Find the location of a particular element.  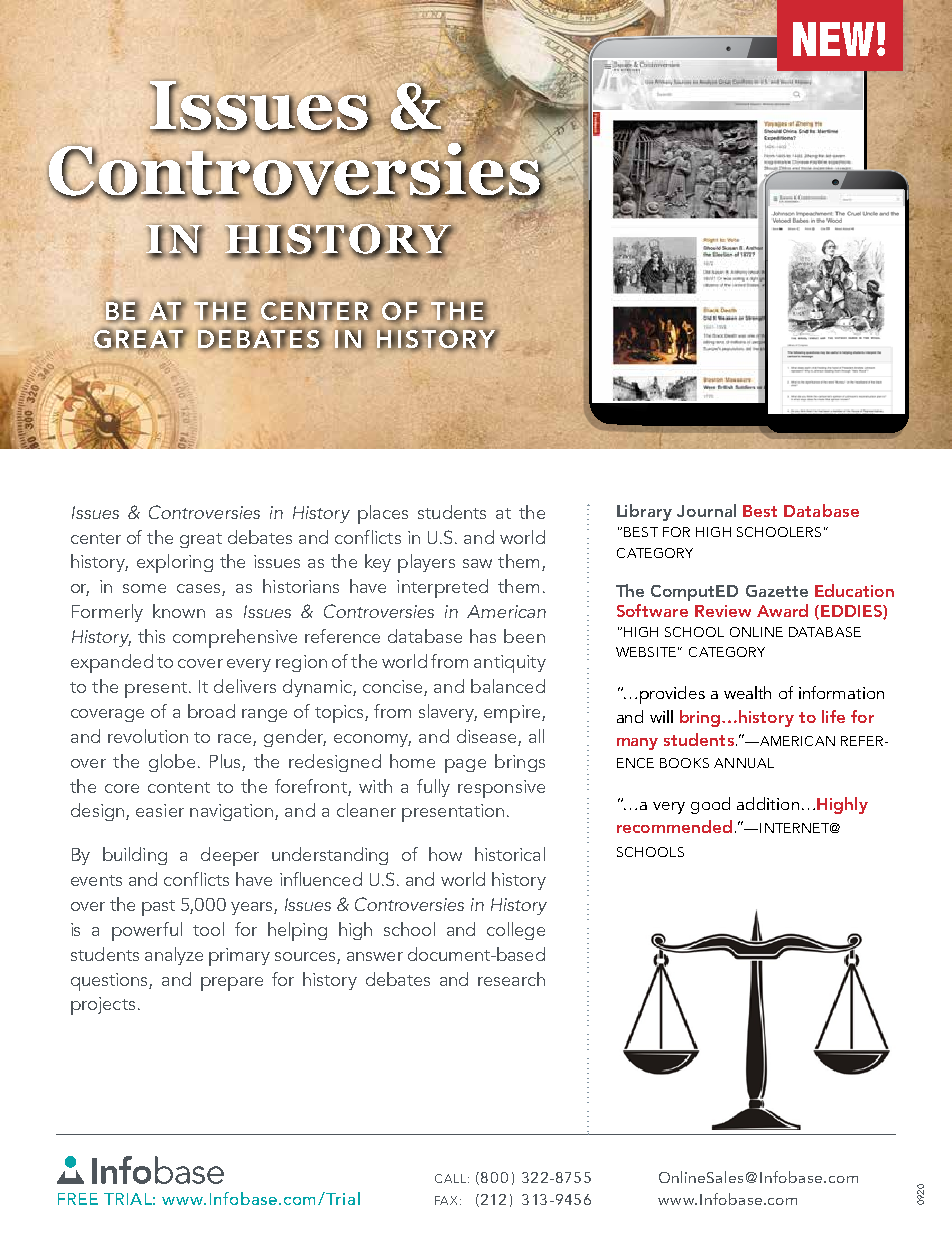

Award is located at coordinates (782, 610).
